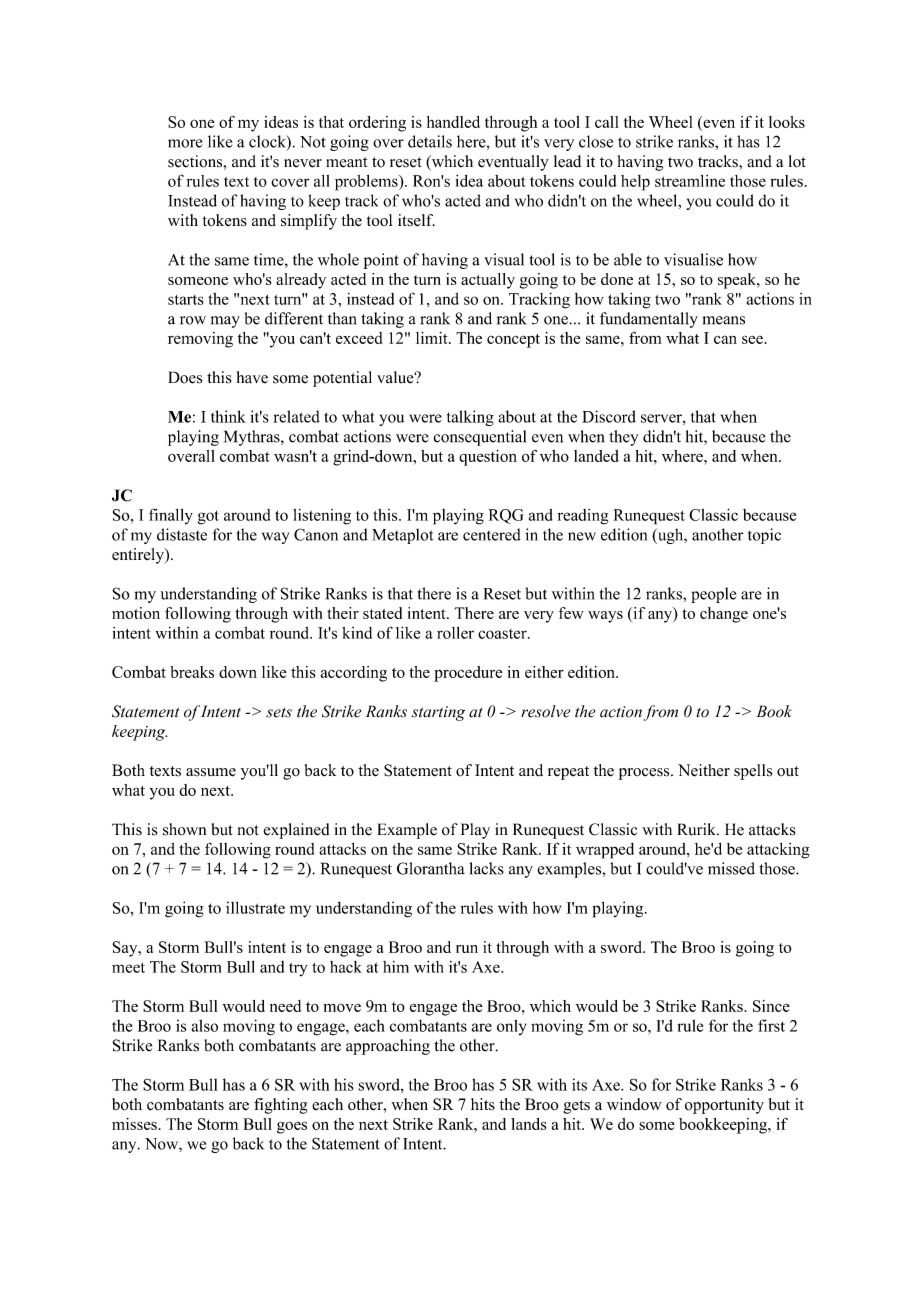  What do you see at coordinates (483, 1104) in the document?
I see `hits` at bounding box center [483, 1104].
